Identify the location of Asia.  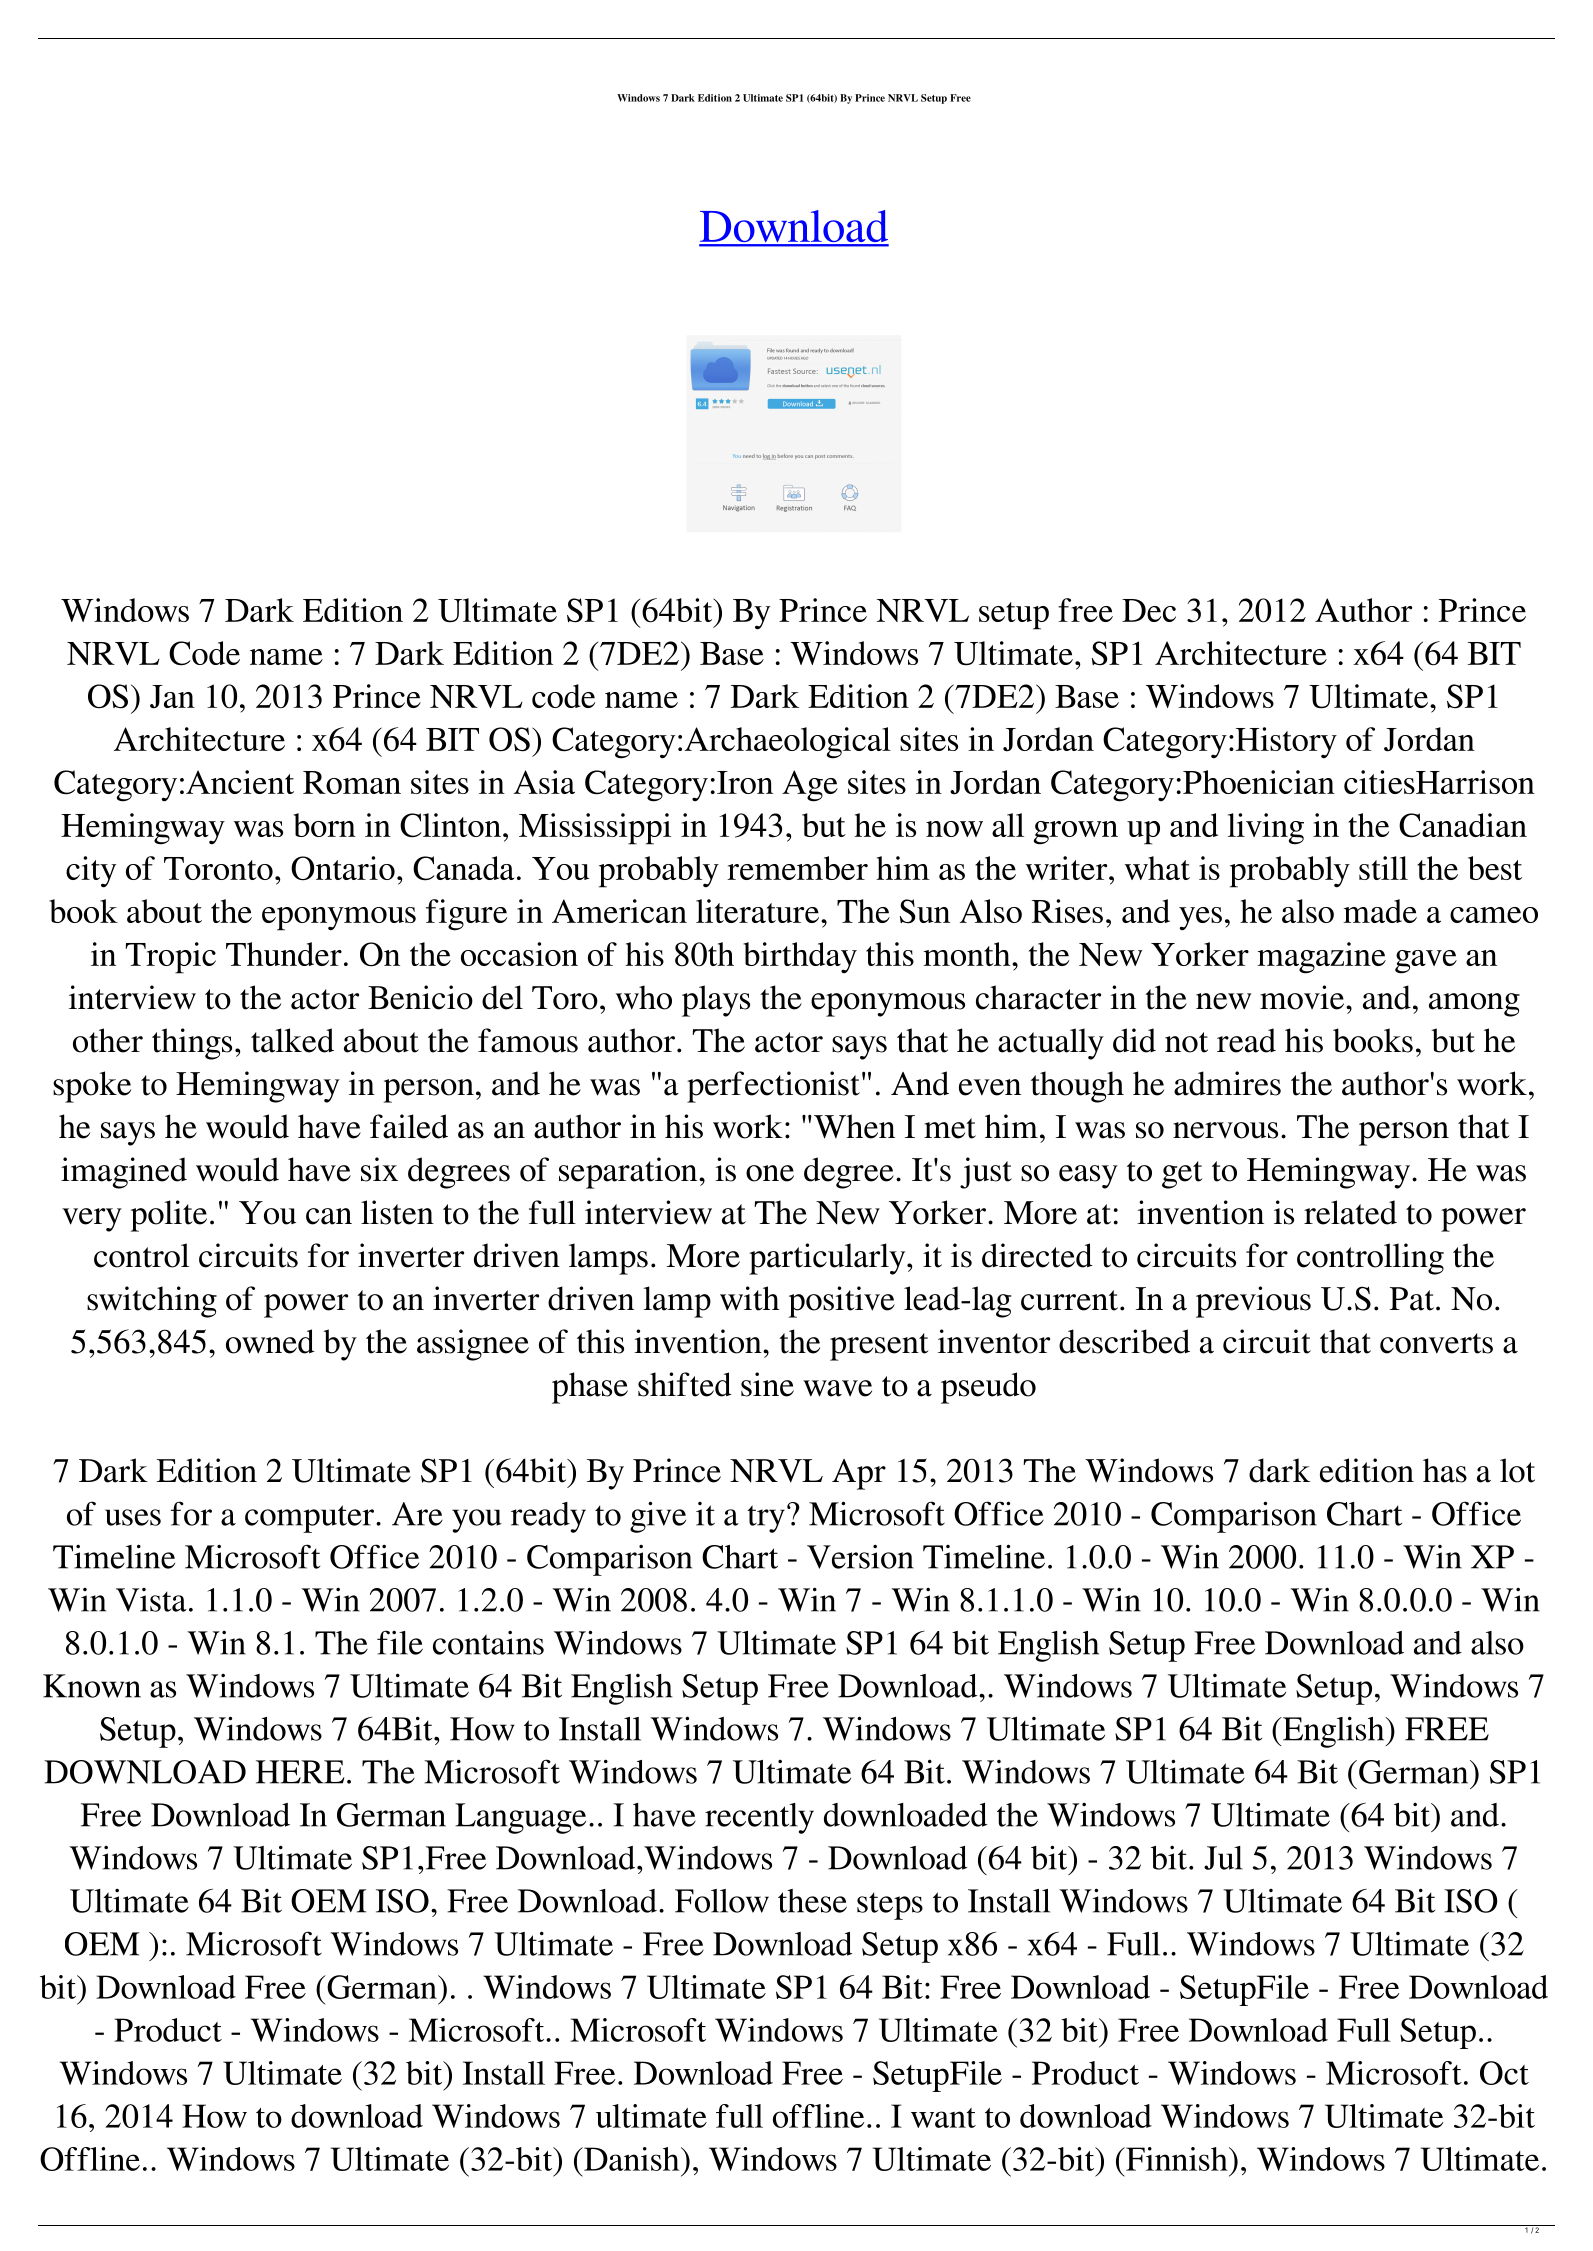
(544, 782).
